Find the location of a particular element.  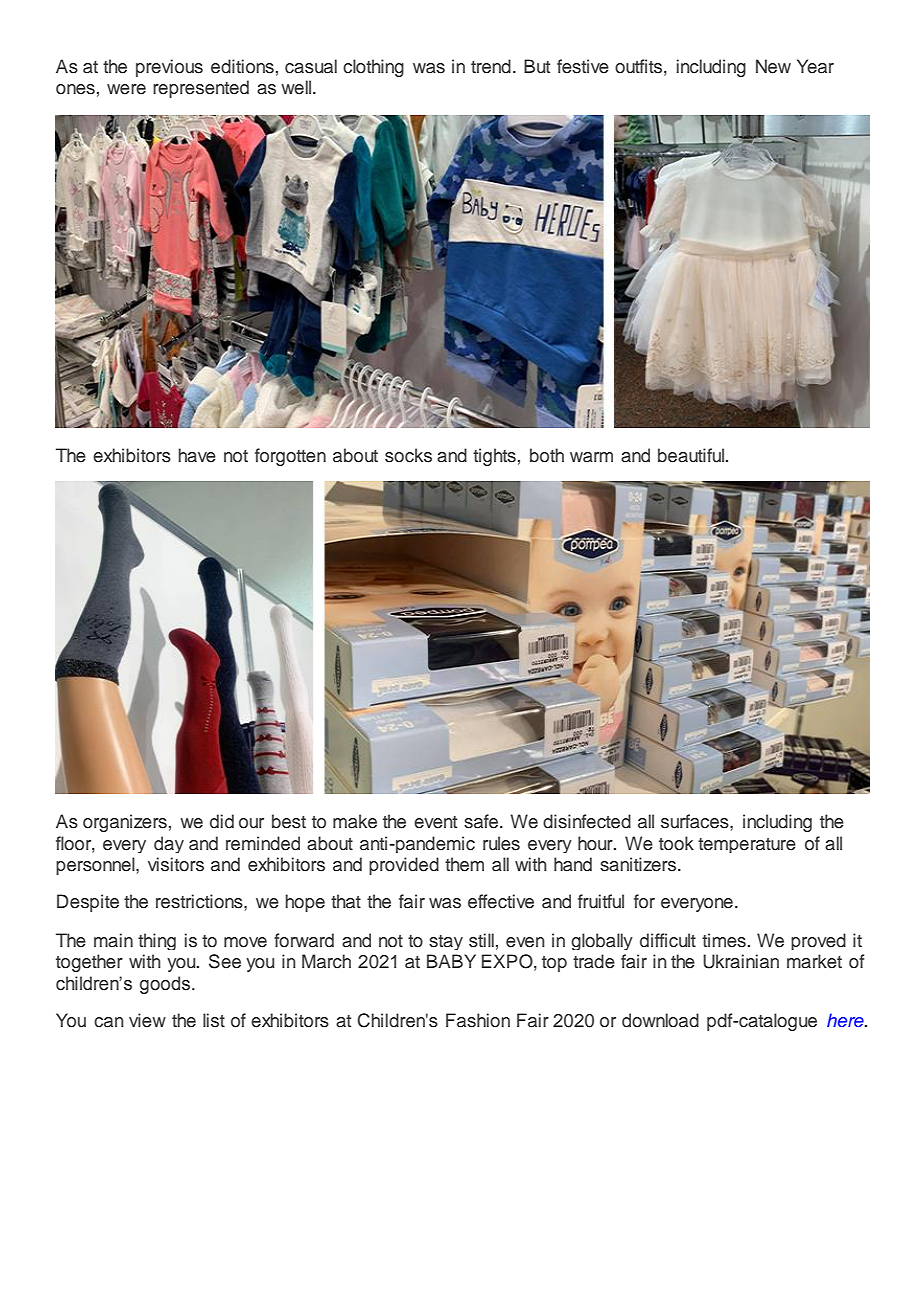

tights is located at coordinates (494, 457).
